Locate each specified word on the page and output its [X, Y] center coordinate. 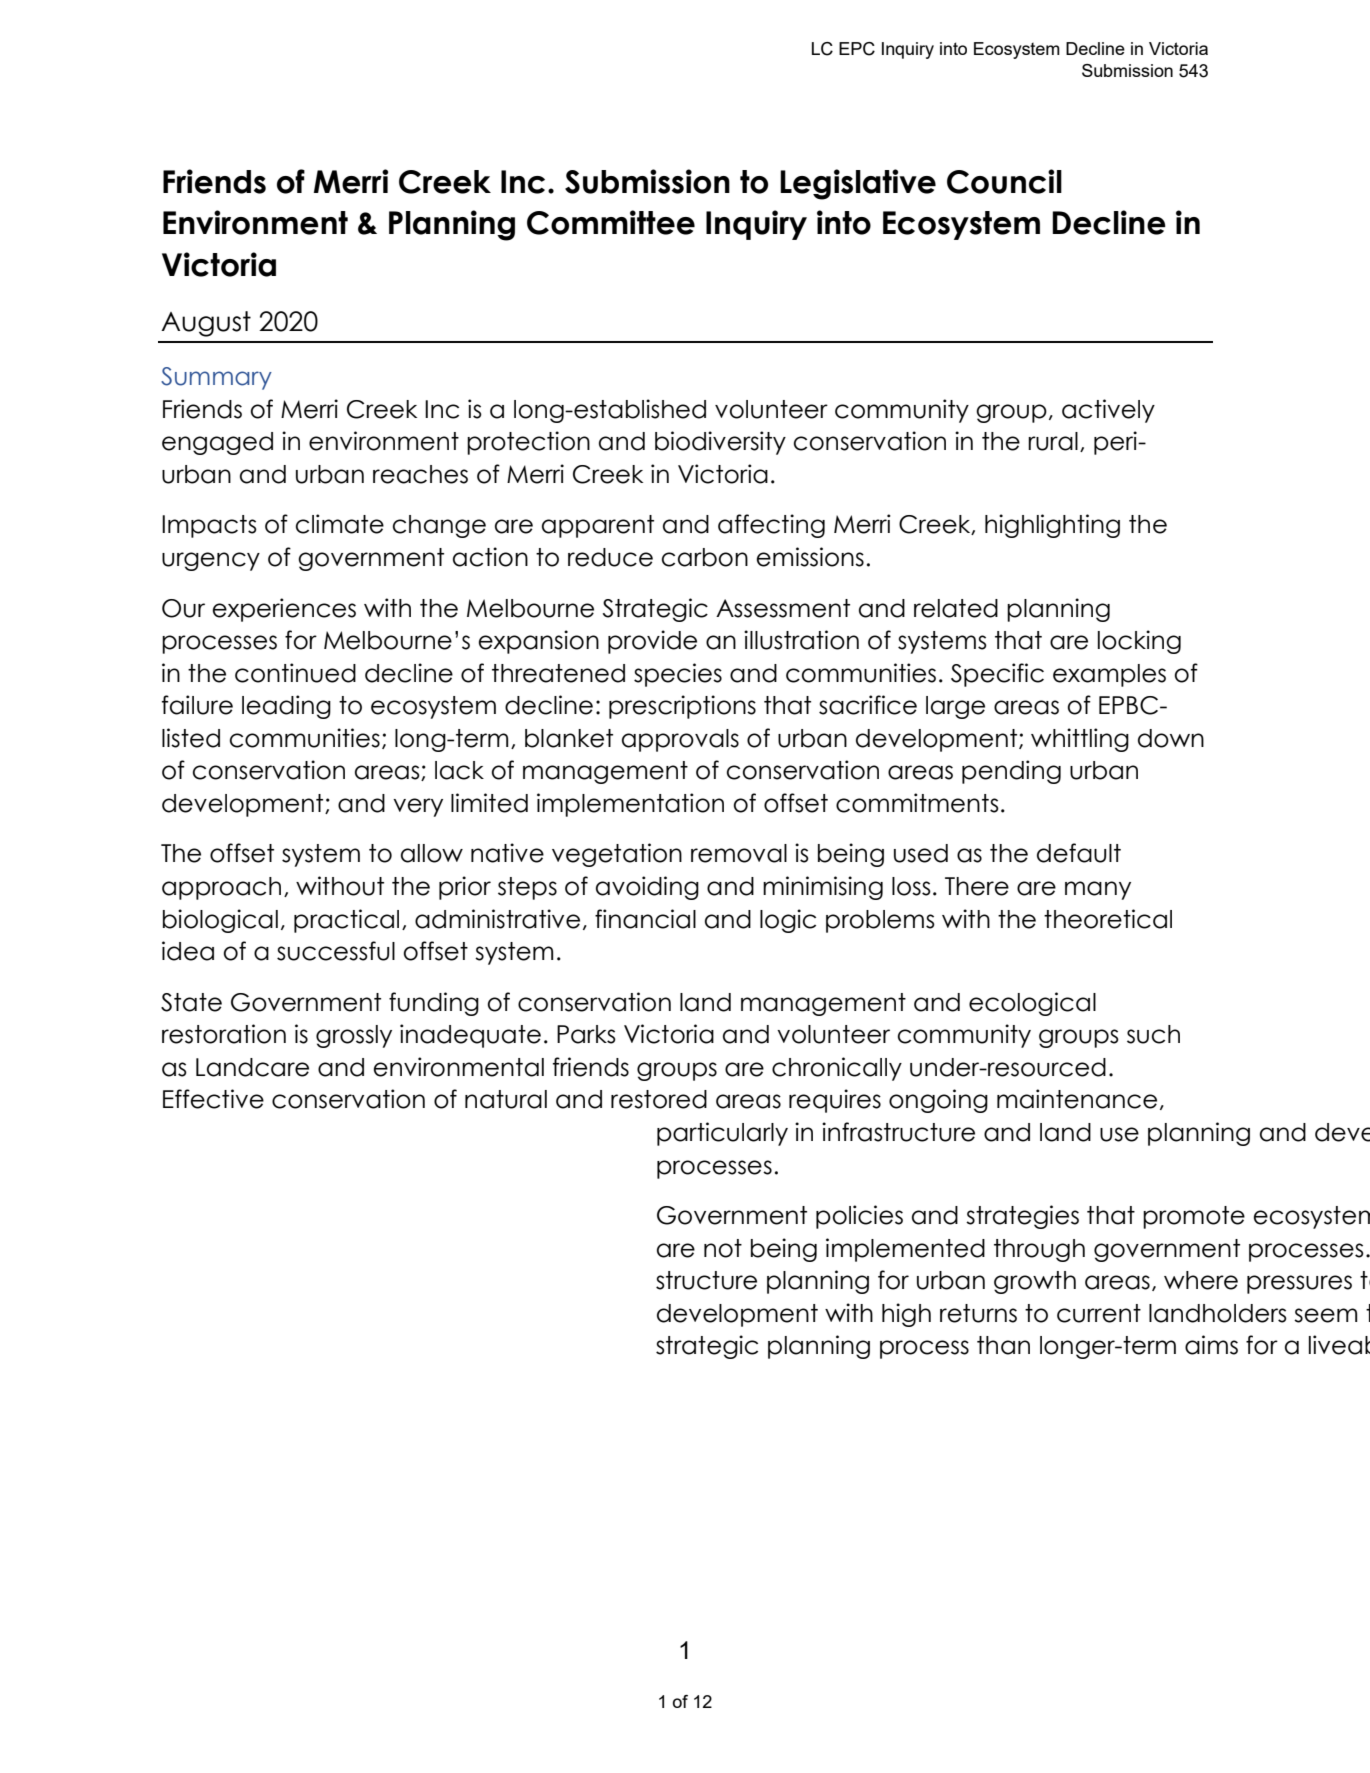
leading [286, 707]
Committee [611, 222]
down [1171, 738]
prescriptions [682, 707]
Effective [213, 1099]
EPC [857, 49]
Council [1004, 181]
